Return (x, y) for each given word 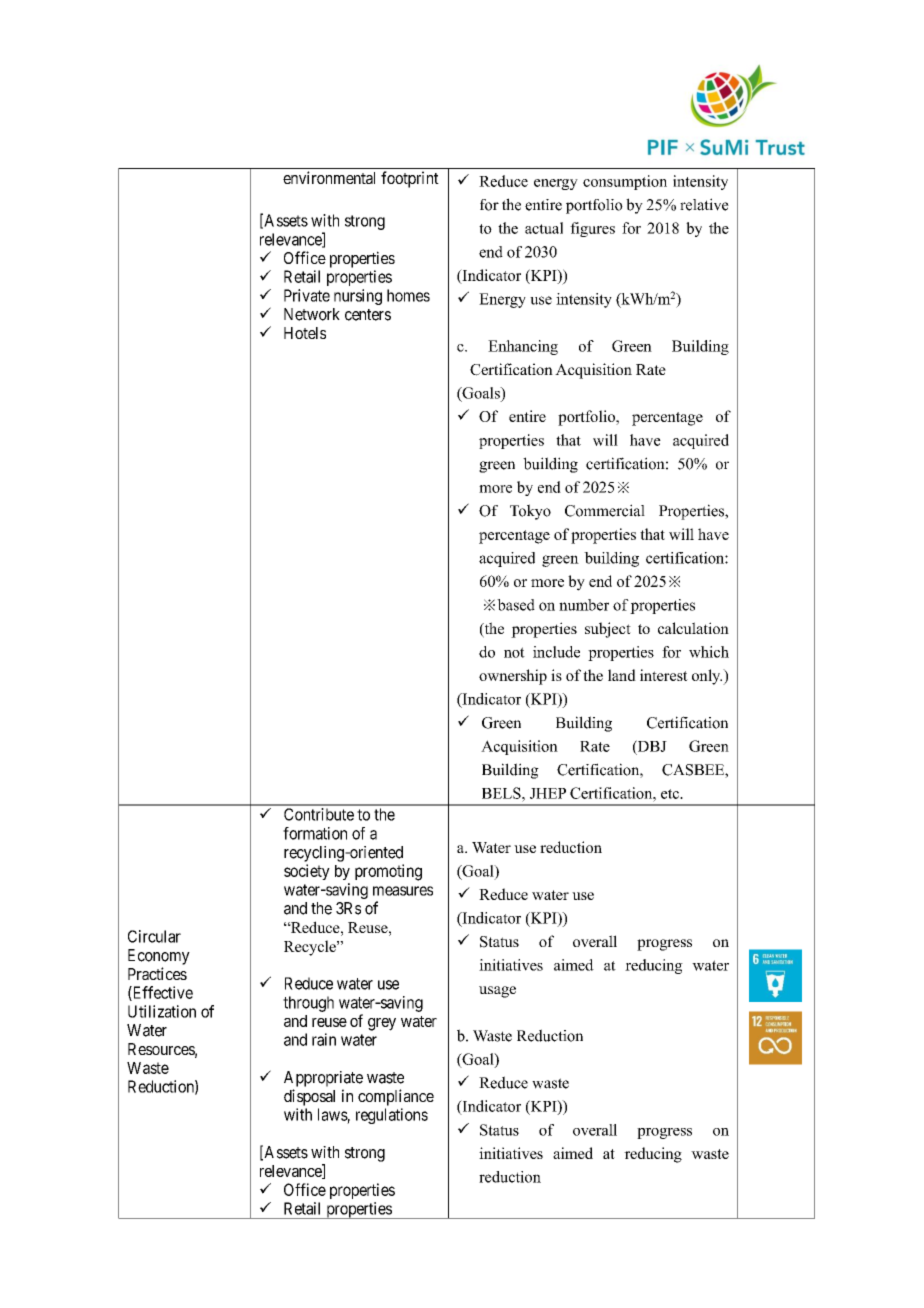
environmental (329, 177)
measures (403, 891)
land (622, 675)
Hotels (305, 333)
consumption (625, 182)
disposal (309, 1097)
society (307, 872)
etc (671, 794)
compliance (396, 1097)
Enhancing (523, 347)
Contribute (319, 814)
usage (497, 992)
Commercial (605, 510)
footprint (410, 179)
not (514, 652)
